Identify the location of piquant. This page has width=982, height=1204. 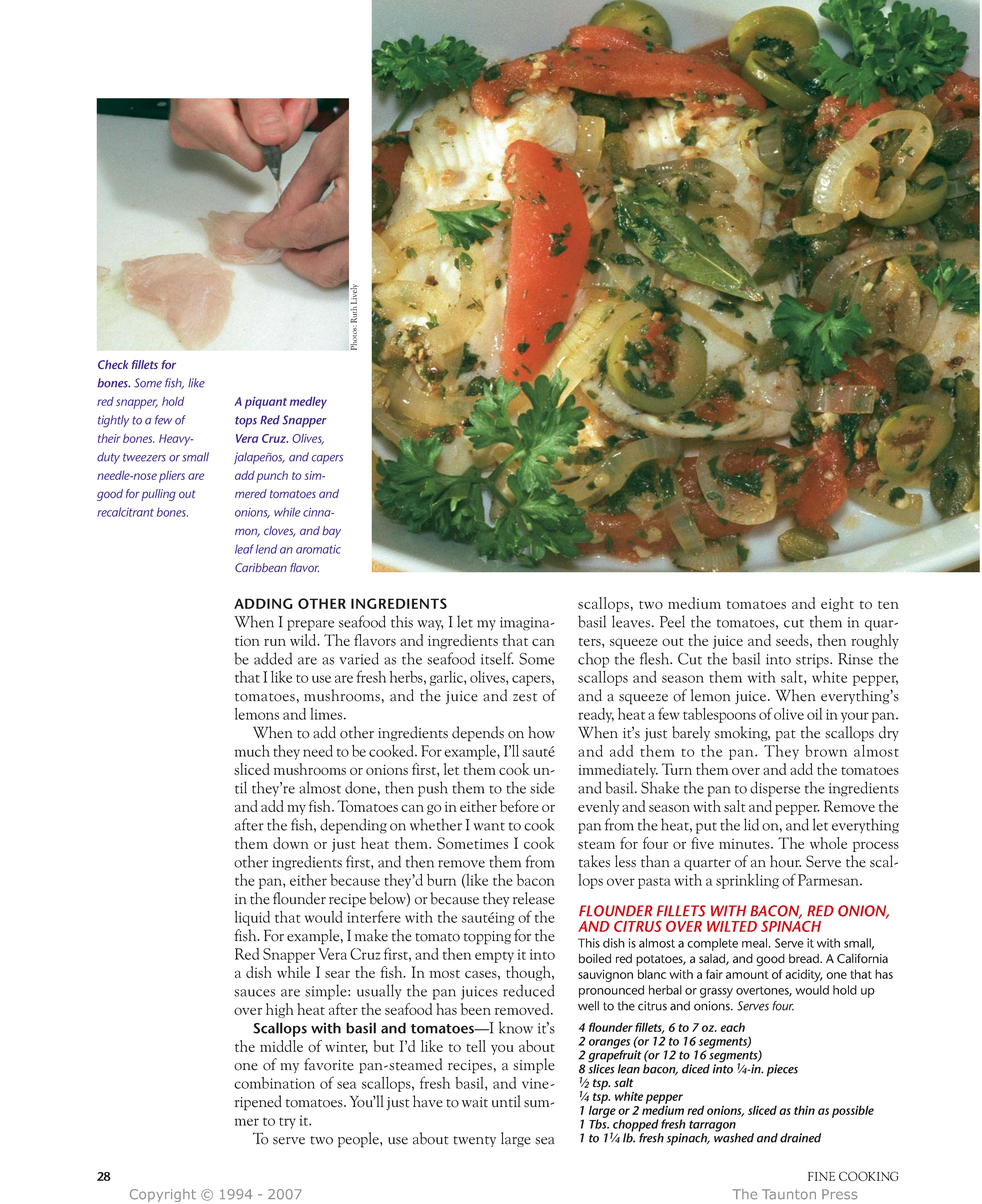
(266, 403).
